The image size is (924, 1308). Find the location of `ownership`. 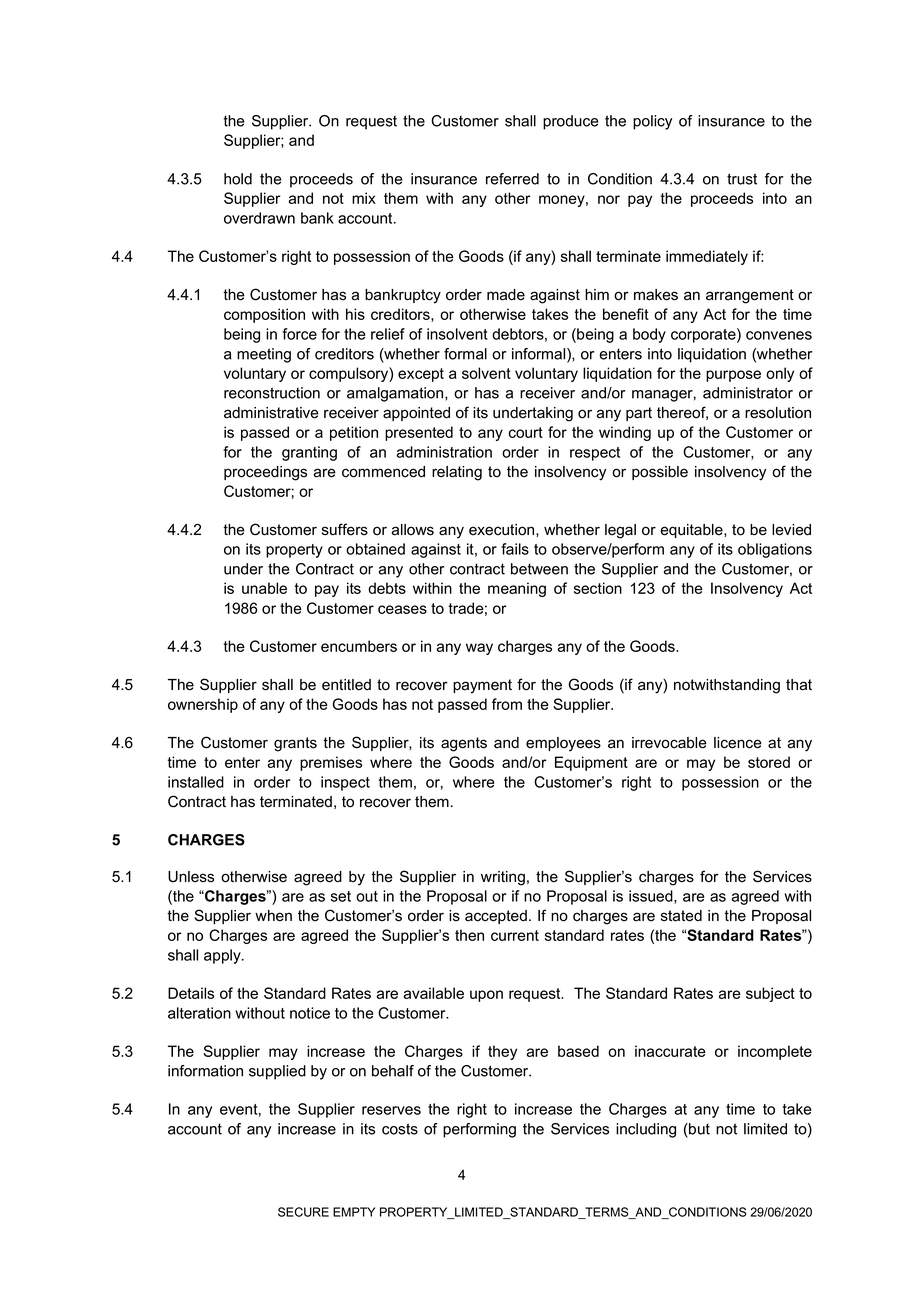

ownership is located at coordinates (203, 705).
